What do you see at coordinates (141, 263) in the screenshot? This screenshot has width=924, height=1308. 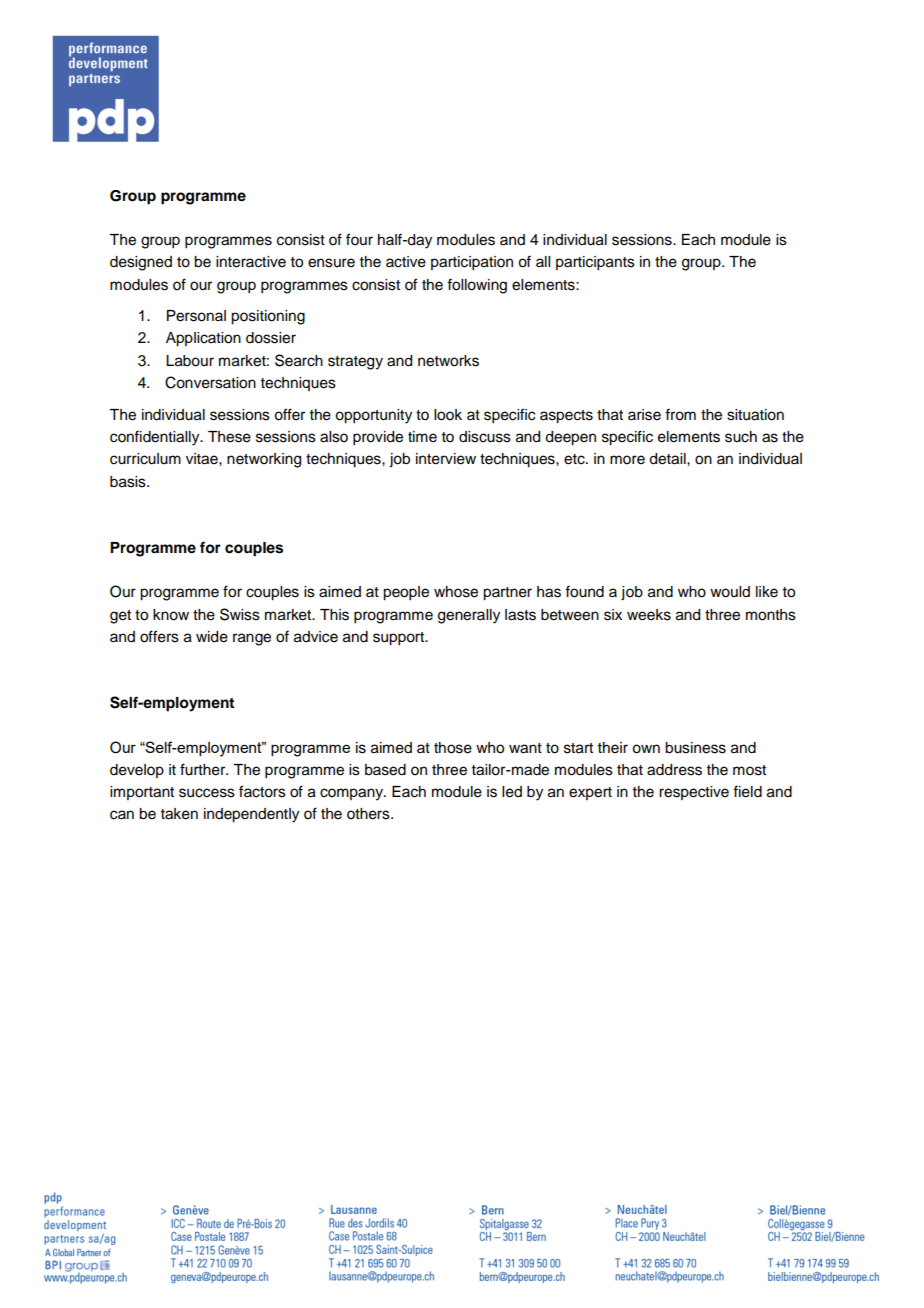 I see `designed` at bounding box center [141, 263].
